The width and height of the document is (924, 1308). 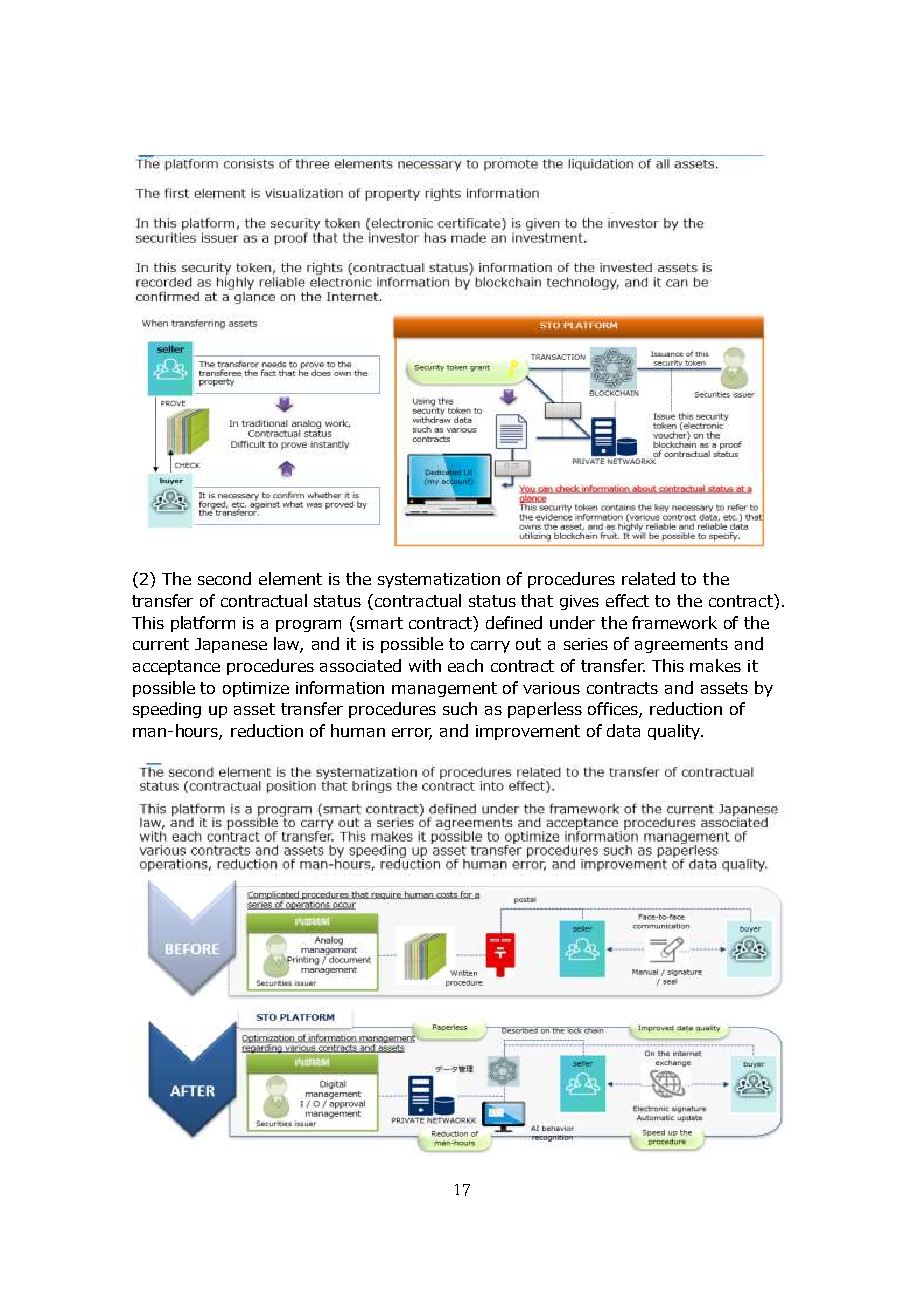 What do you see at coordinates (358, 730) in the document?
I see `human` at bounding box center [358, 730].
